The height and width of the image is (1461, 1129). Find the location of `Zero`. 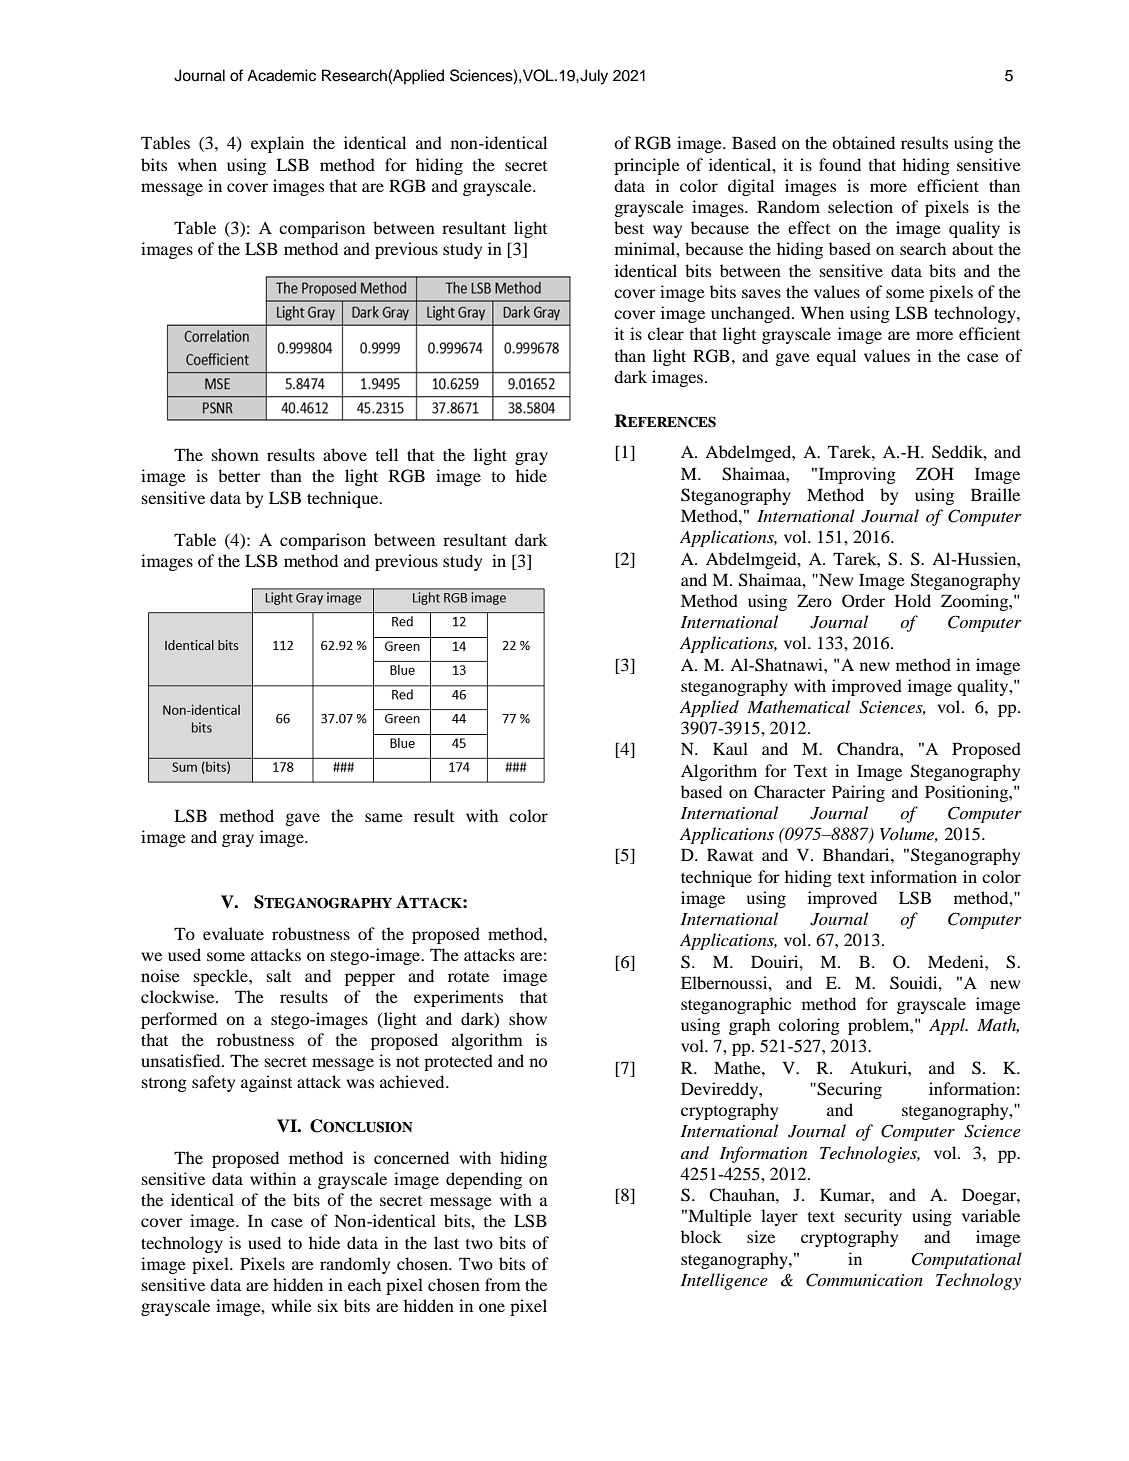

Zero is located at coordinates (814, 600).
